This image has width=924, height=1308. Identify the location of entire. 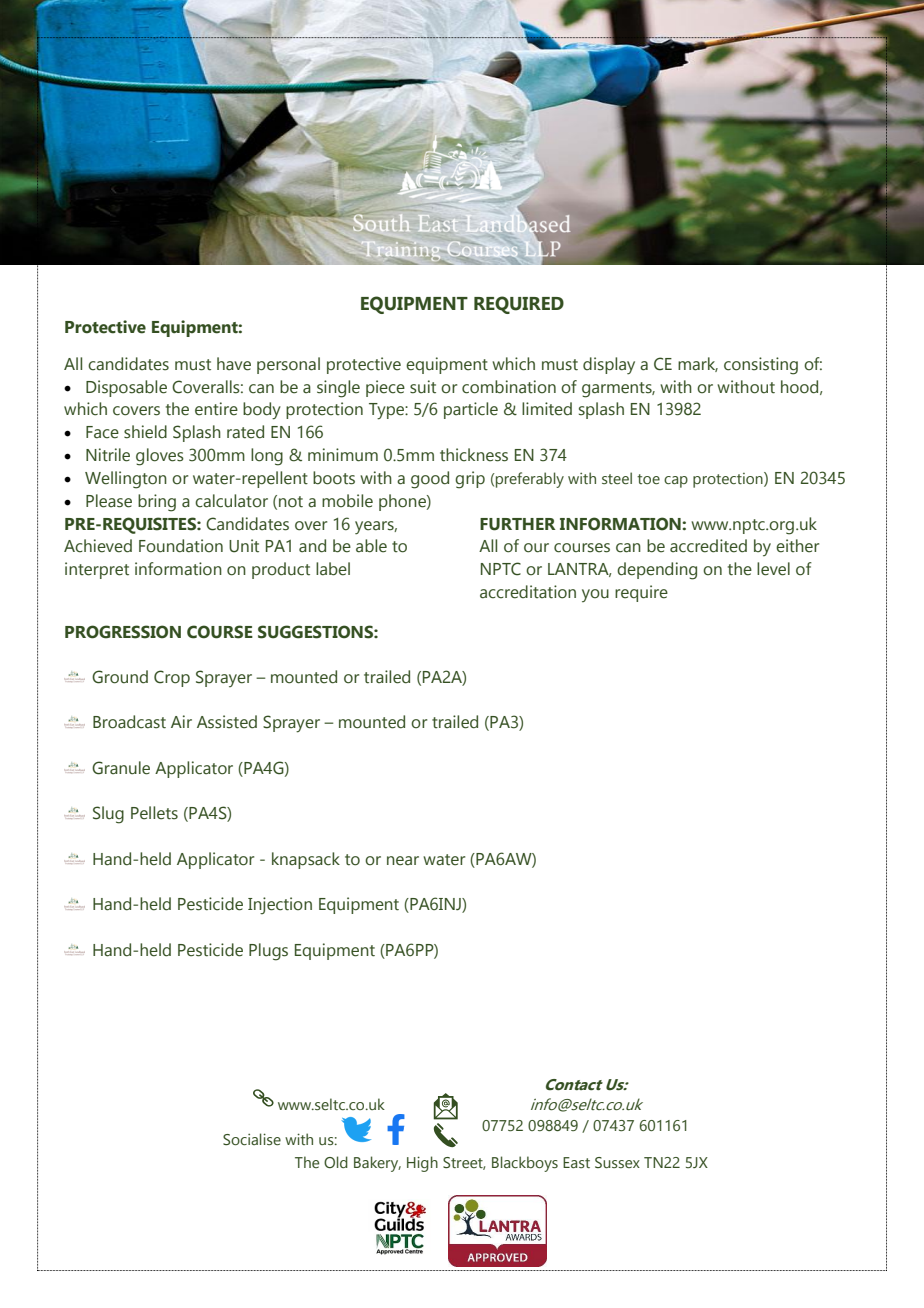
(216, 409).
